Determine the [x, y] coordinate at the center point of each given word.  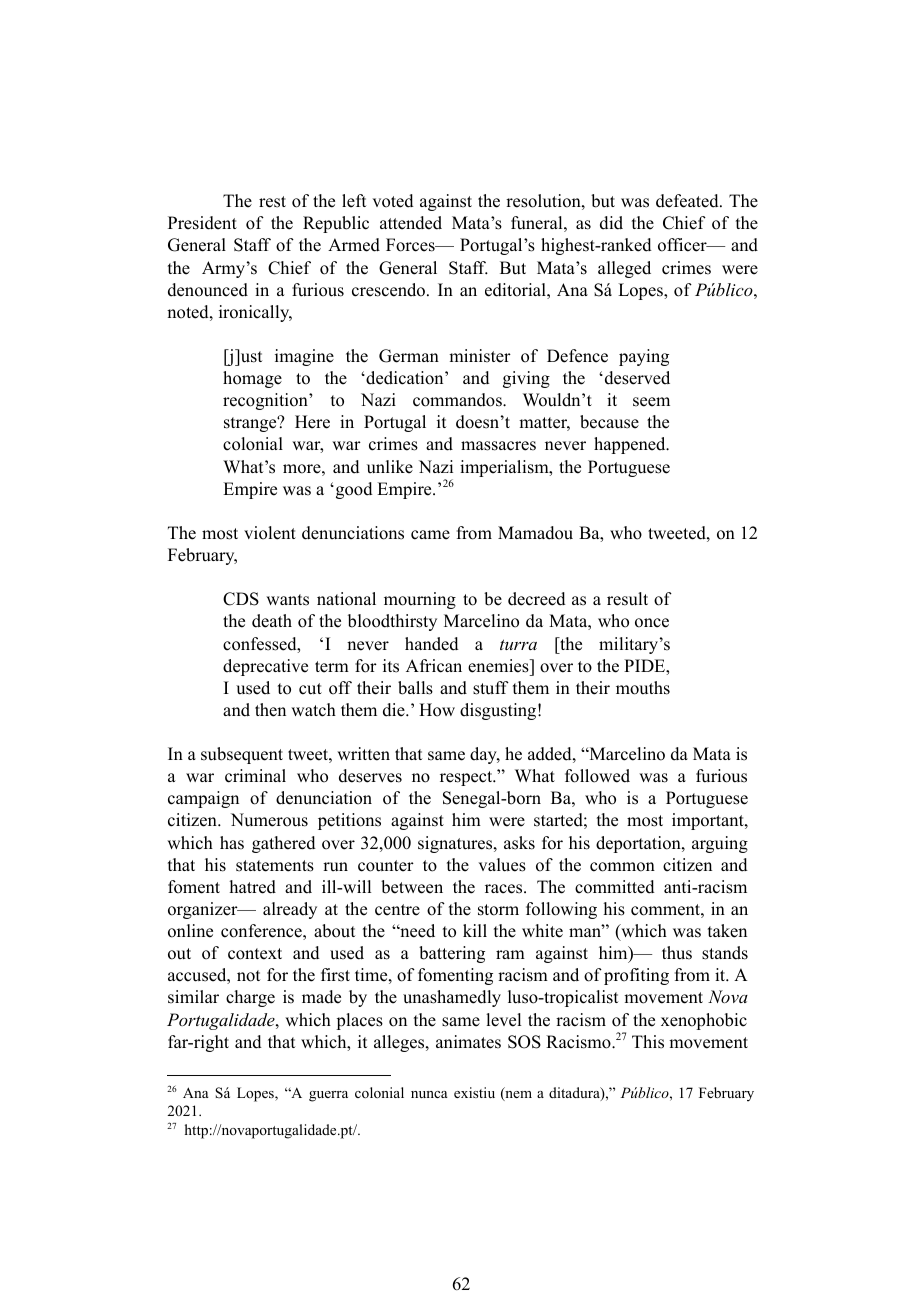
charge [250, 998]
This [648, 1042]
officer [683, 245]
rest [272, 202]
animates [468, 1042]
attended [411, 223]
